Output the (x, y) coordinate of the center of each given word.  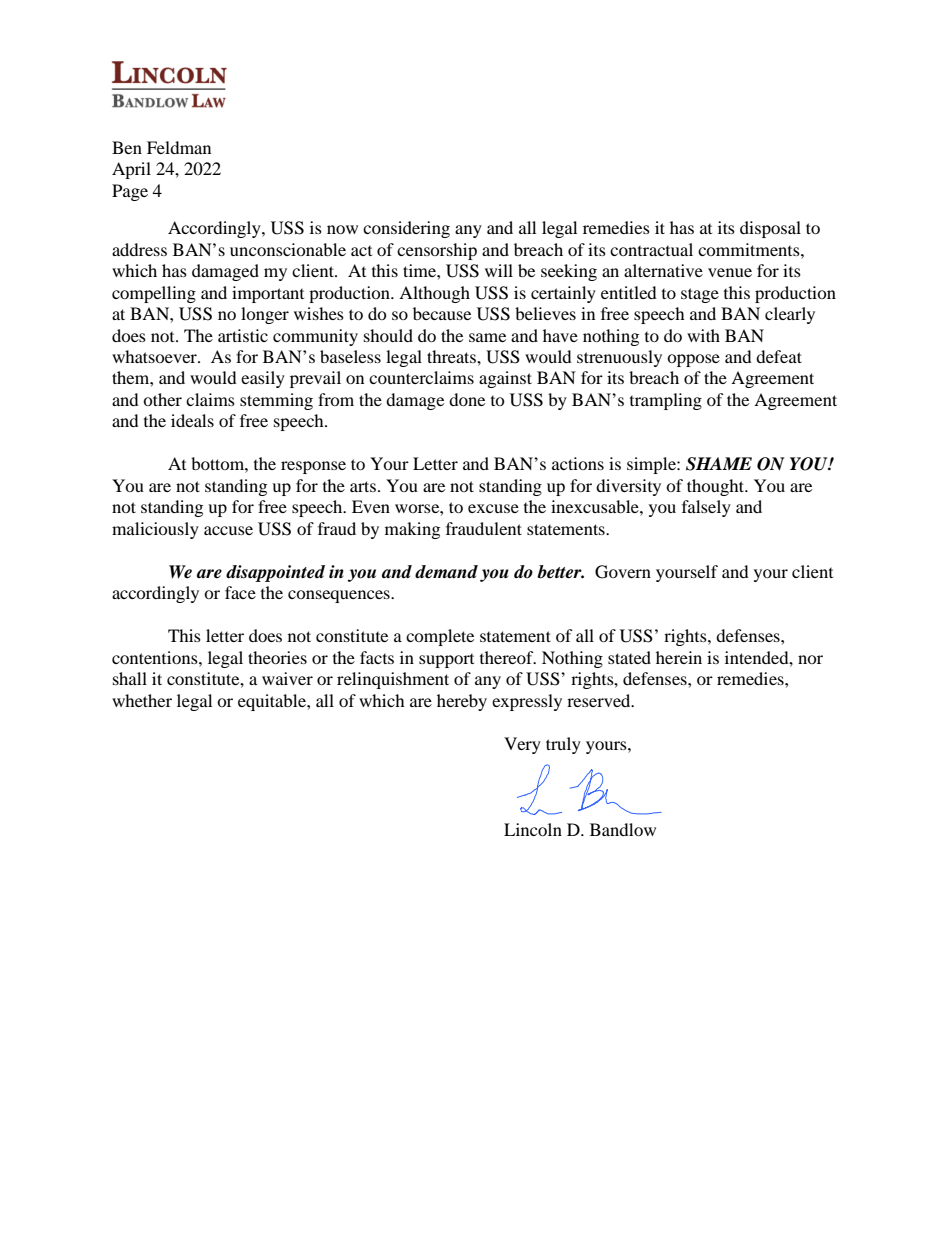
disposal (770, 229)
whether (142, 700)
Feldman (179, 147)
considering (406, 229)
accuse (228, 530)
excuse (493, 508)
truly (563, 745)
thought (717, 487)
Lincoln (533, 829)
